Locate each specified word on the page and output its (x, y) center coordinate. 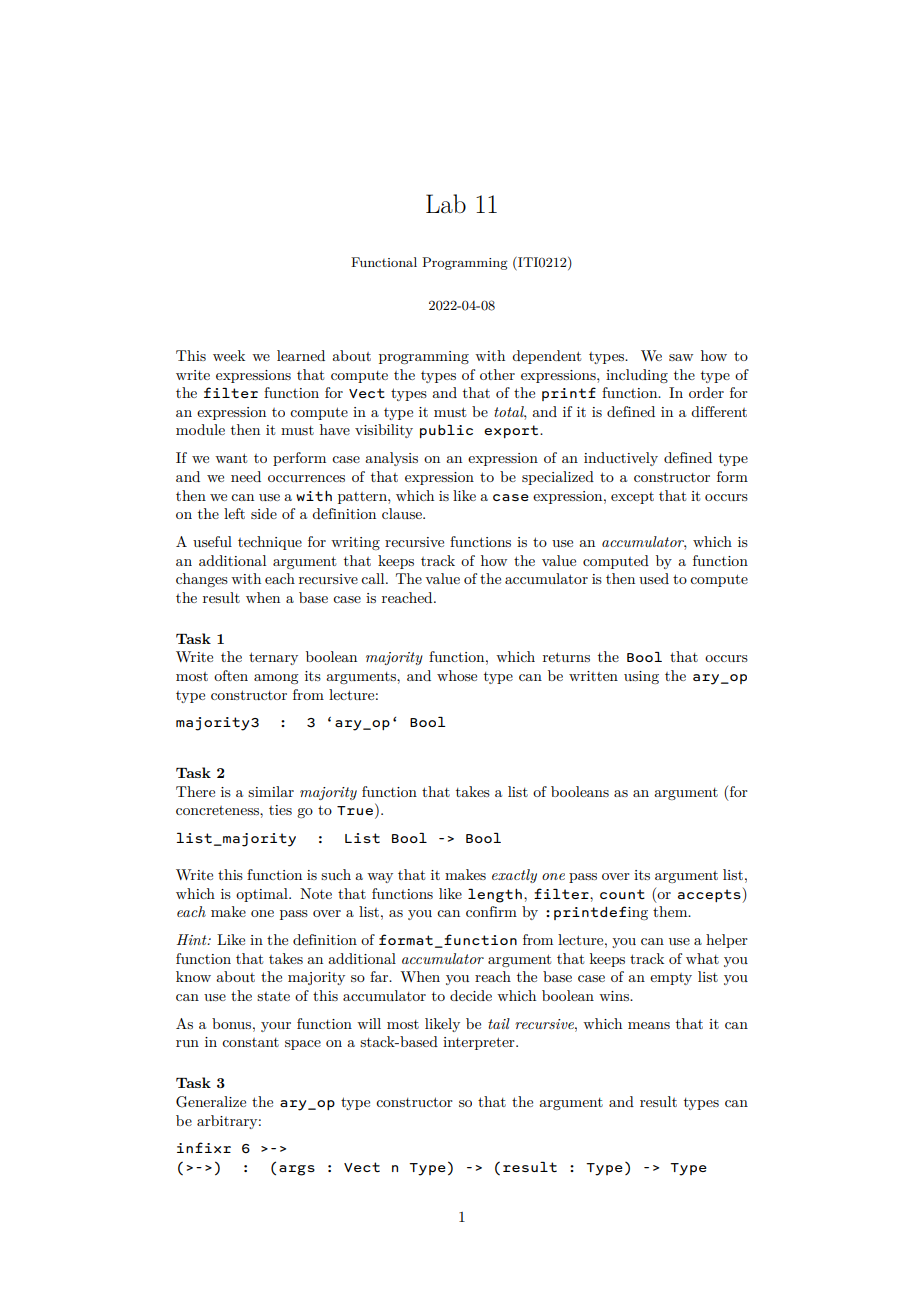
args (297, 1170)
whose (457, 675)
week (229, 355)
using (641, 677)
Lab (446, 204)
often (231, 675)
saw (681, 357)
